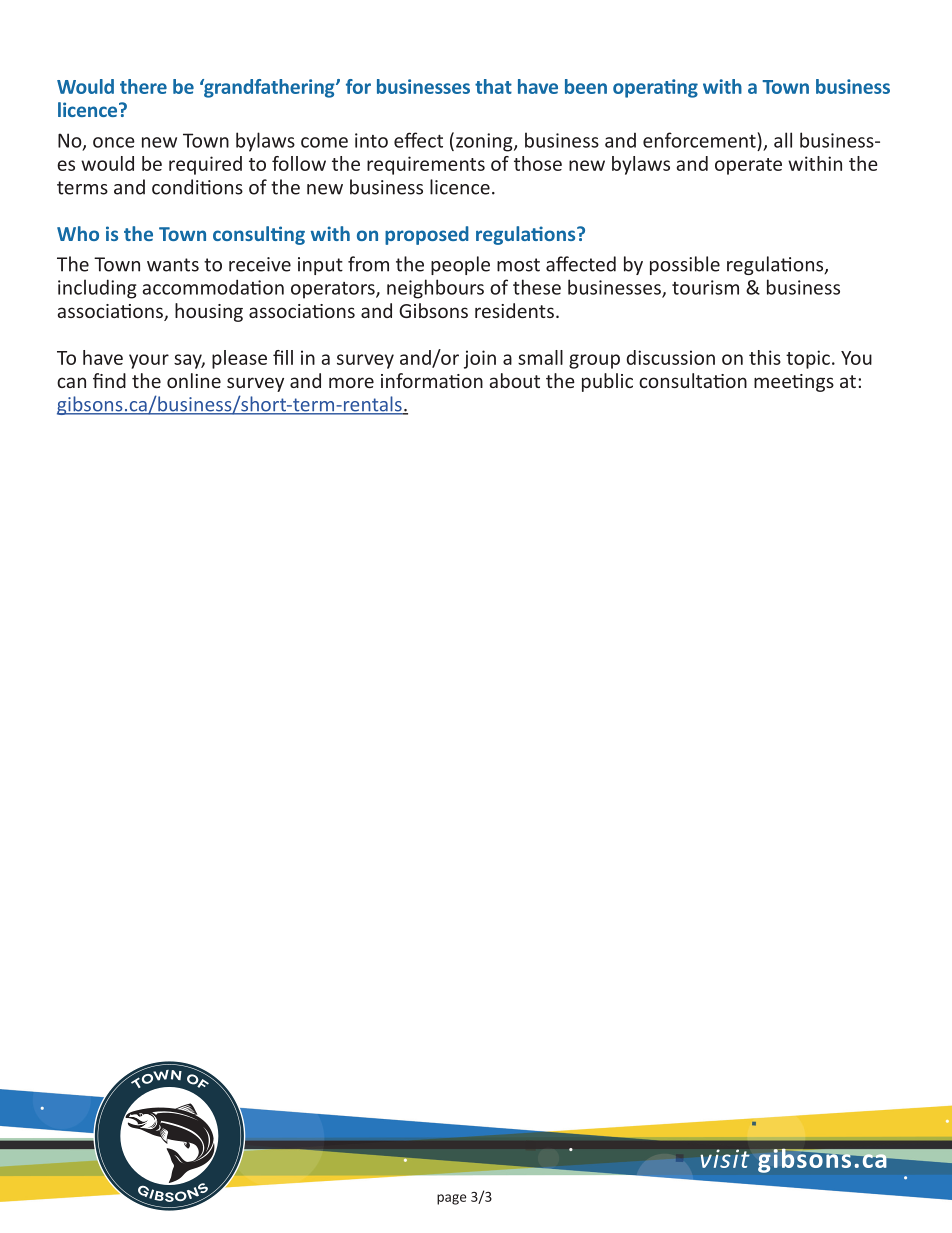 The image size is (952, 1233). I want to click on meetings, so click(794, 383).
